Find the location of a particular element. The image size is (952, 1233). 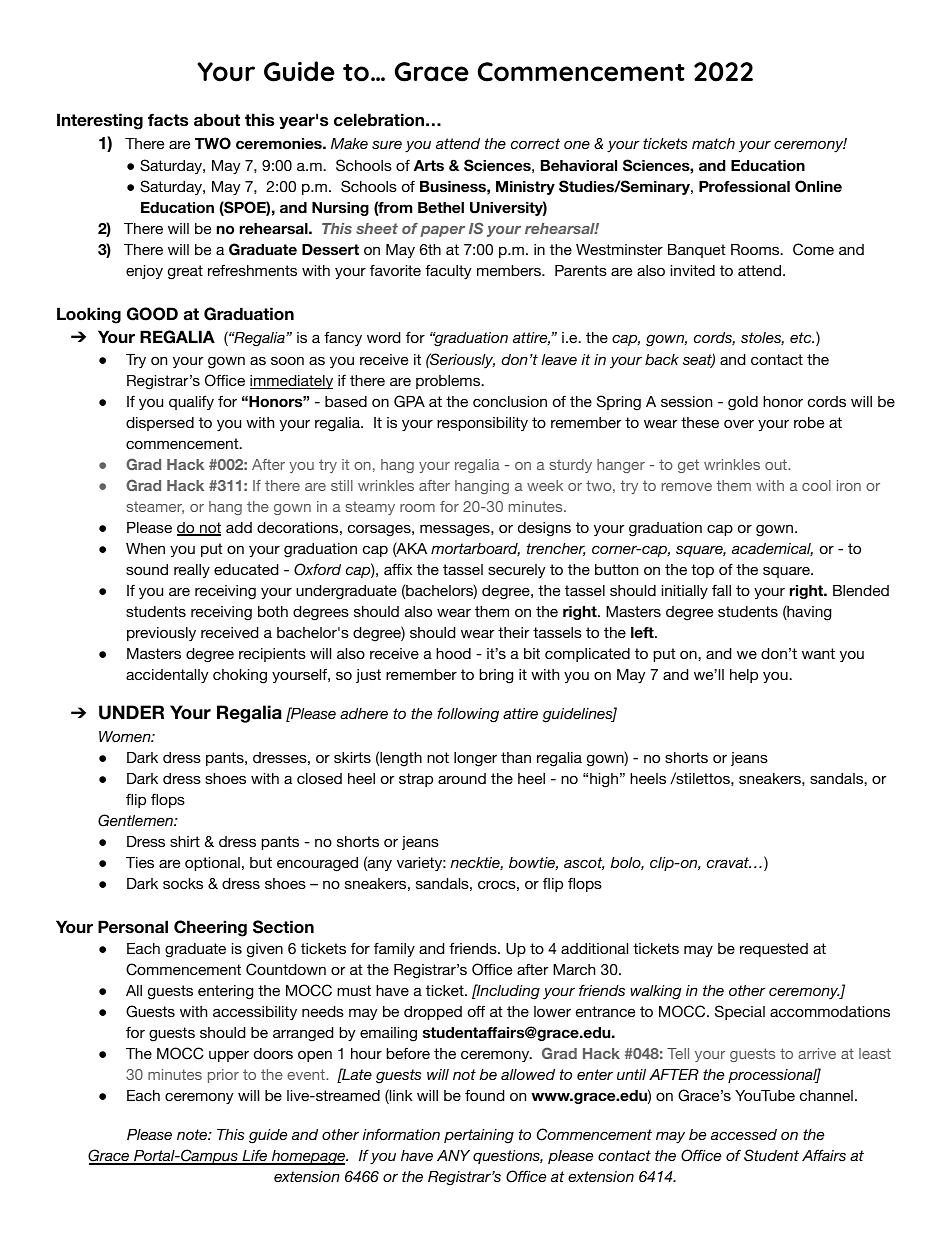

gold is located at coordinates (743, 403).
